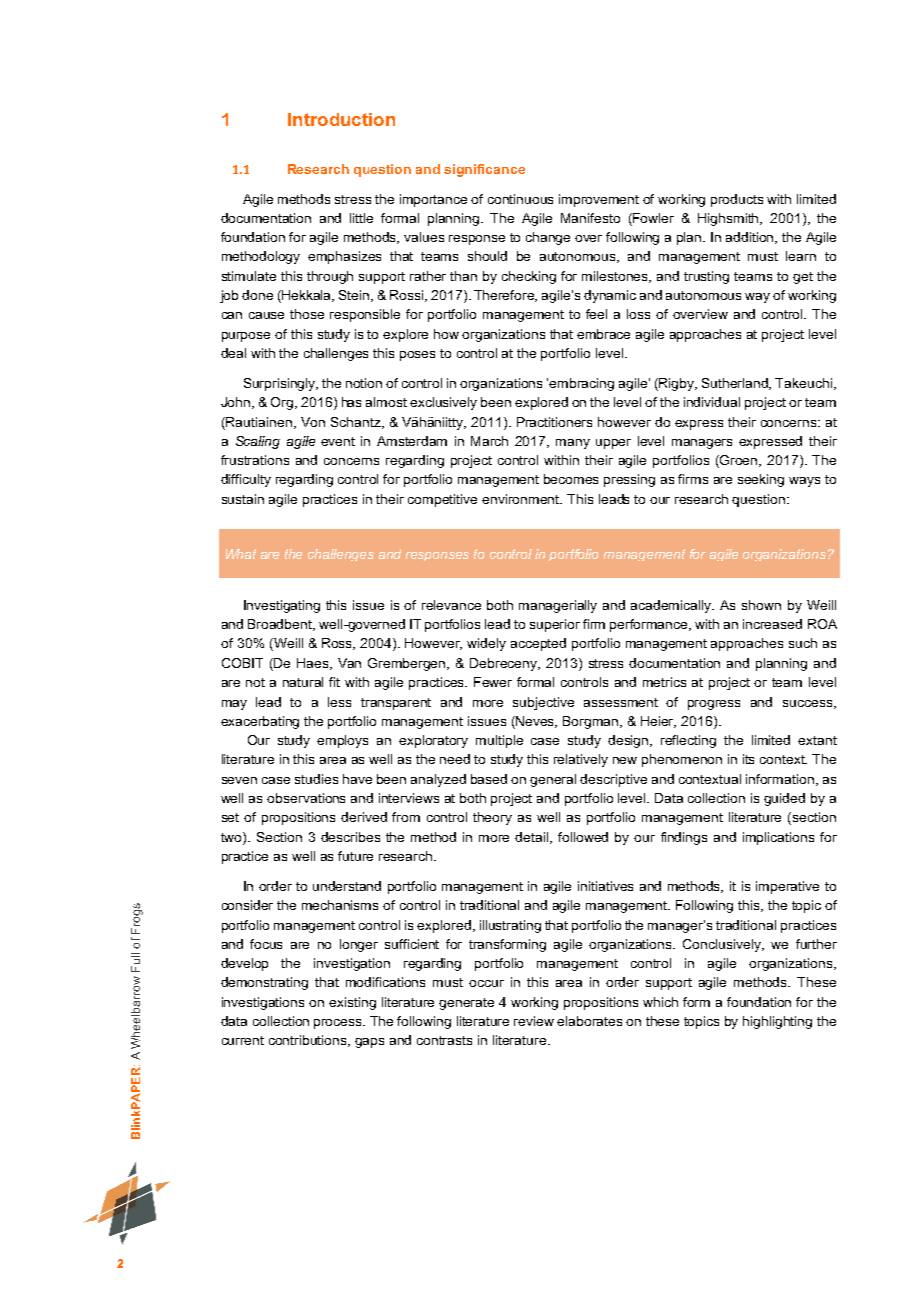 This page has width=924, height=1308. Describe the element at coordinates (341, 119) in the page. I see `Introduction` at that location.
